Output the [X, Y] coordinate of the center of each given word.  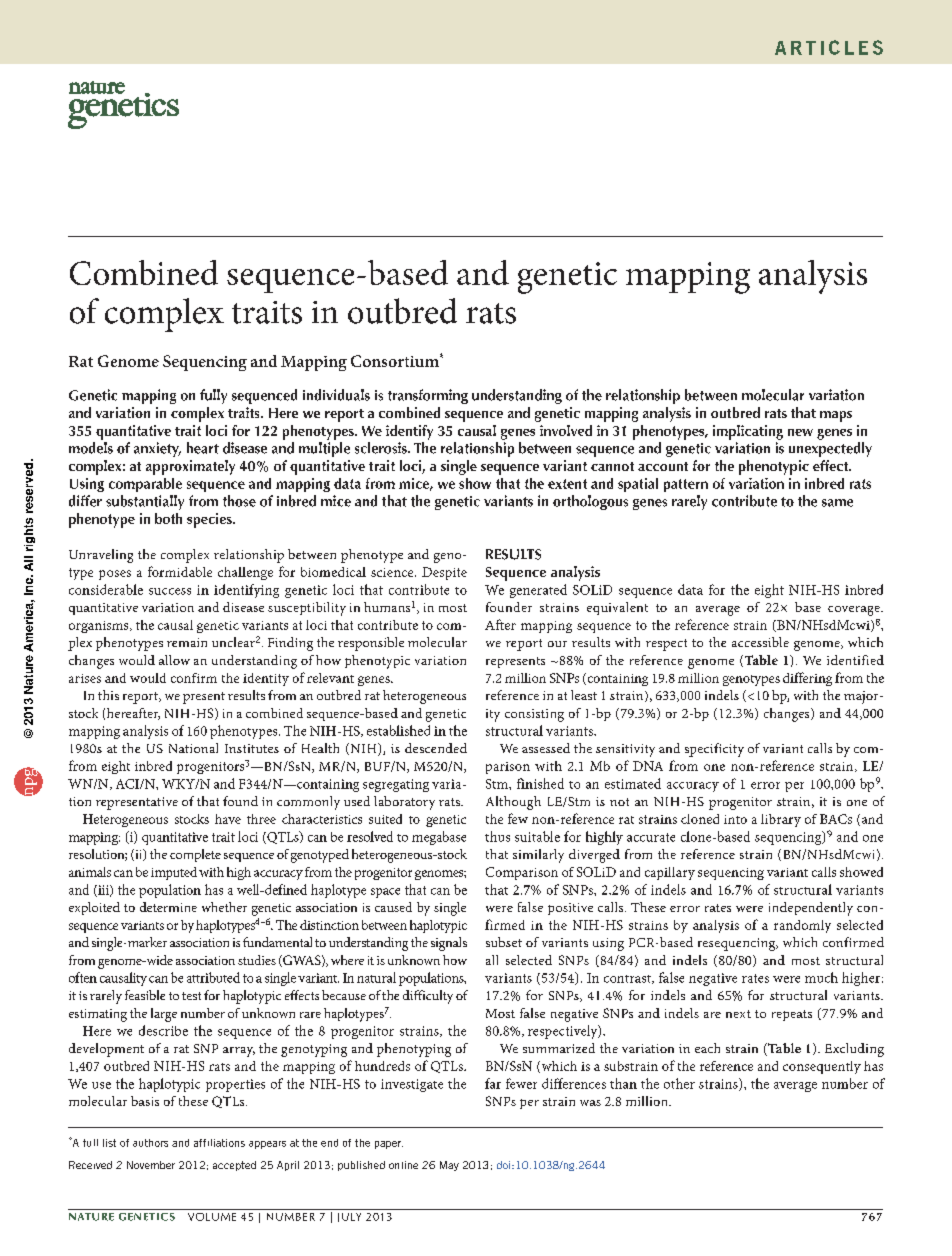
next [738, 1014]
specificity [714, 750]
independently [811, 909]
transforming [428, 396]
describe [163, 1030]
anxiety [157, 449]
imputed [174, 873]
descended [436, 748]
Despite [444, 573]
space [385, 893]
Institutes [252, 748]
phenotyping [414, 1050]
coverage [855, 611]
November [151, 1165]
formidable [180, 571]
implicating [748, 432]
